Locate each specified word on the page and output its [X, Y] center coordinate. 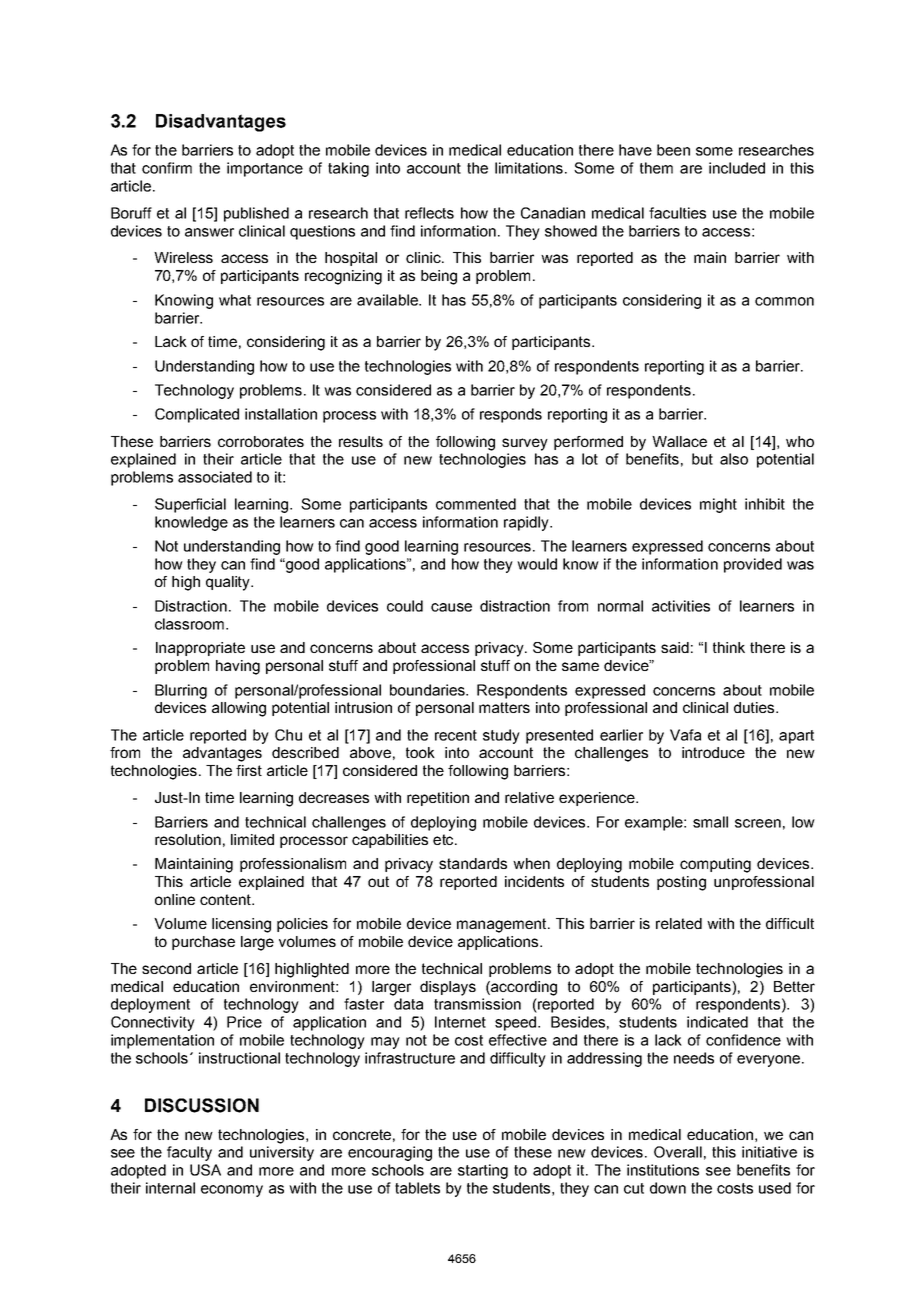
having [238, 667]
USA [205, 1170]
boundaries [428, 690]
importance [265, 169]
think [729, 647]
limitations [530, 168]
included [737, 168]
